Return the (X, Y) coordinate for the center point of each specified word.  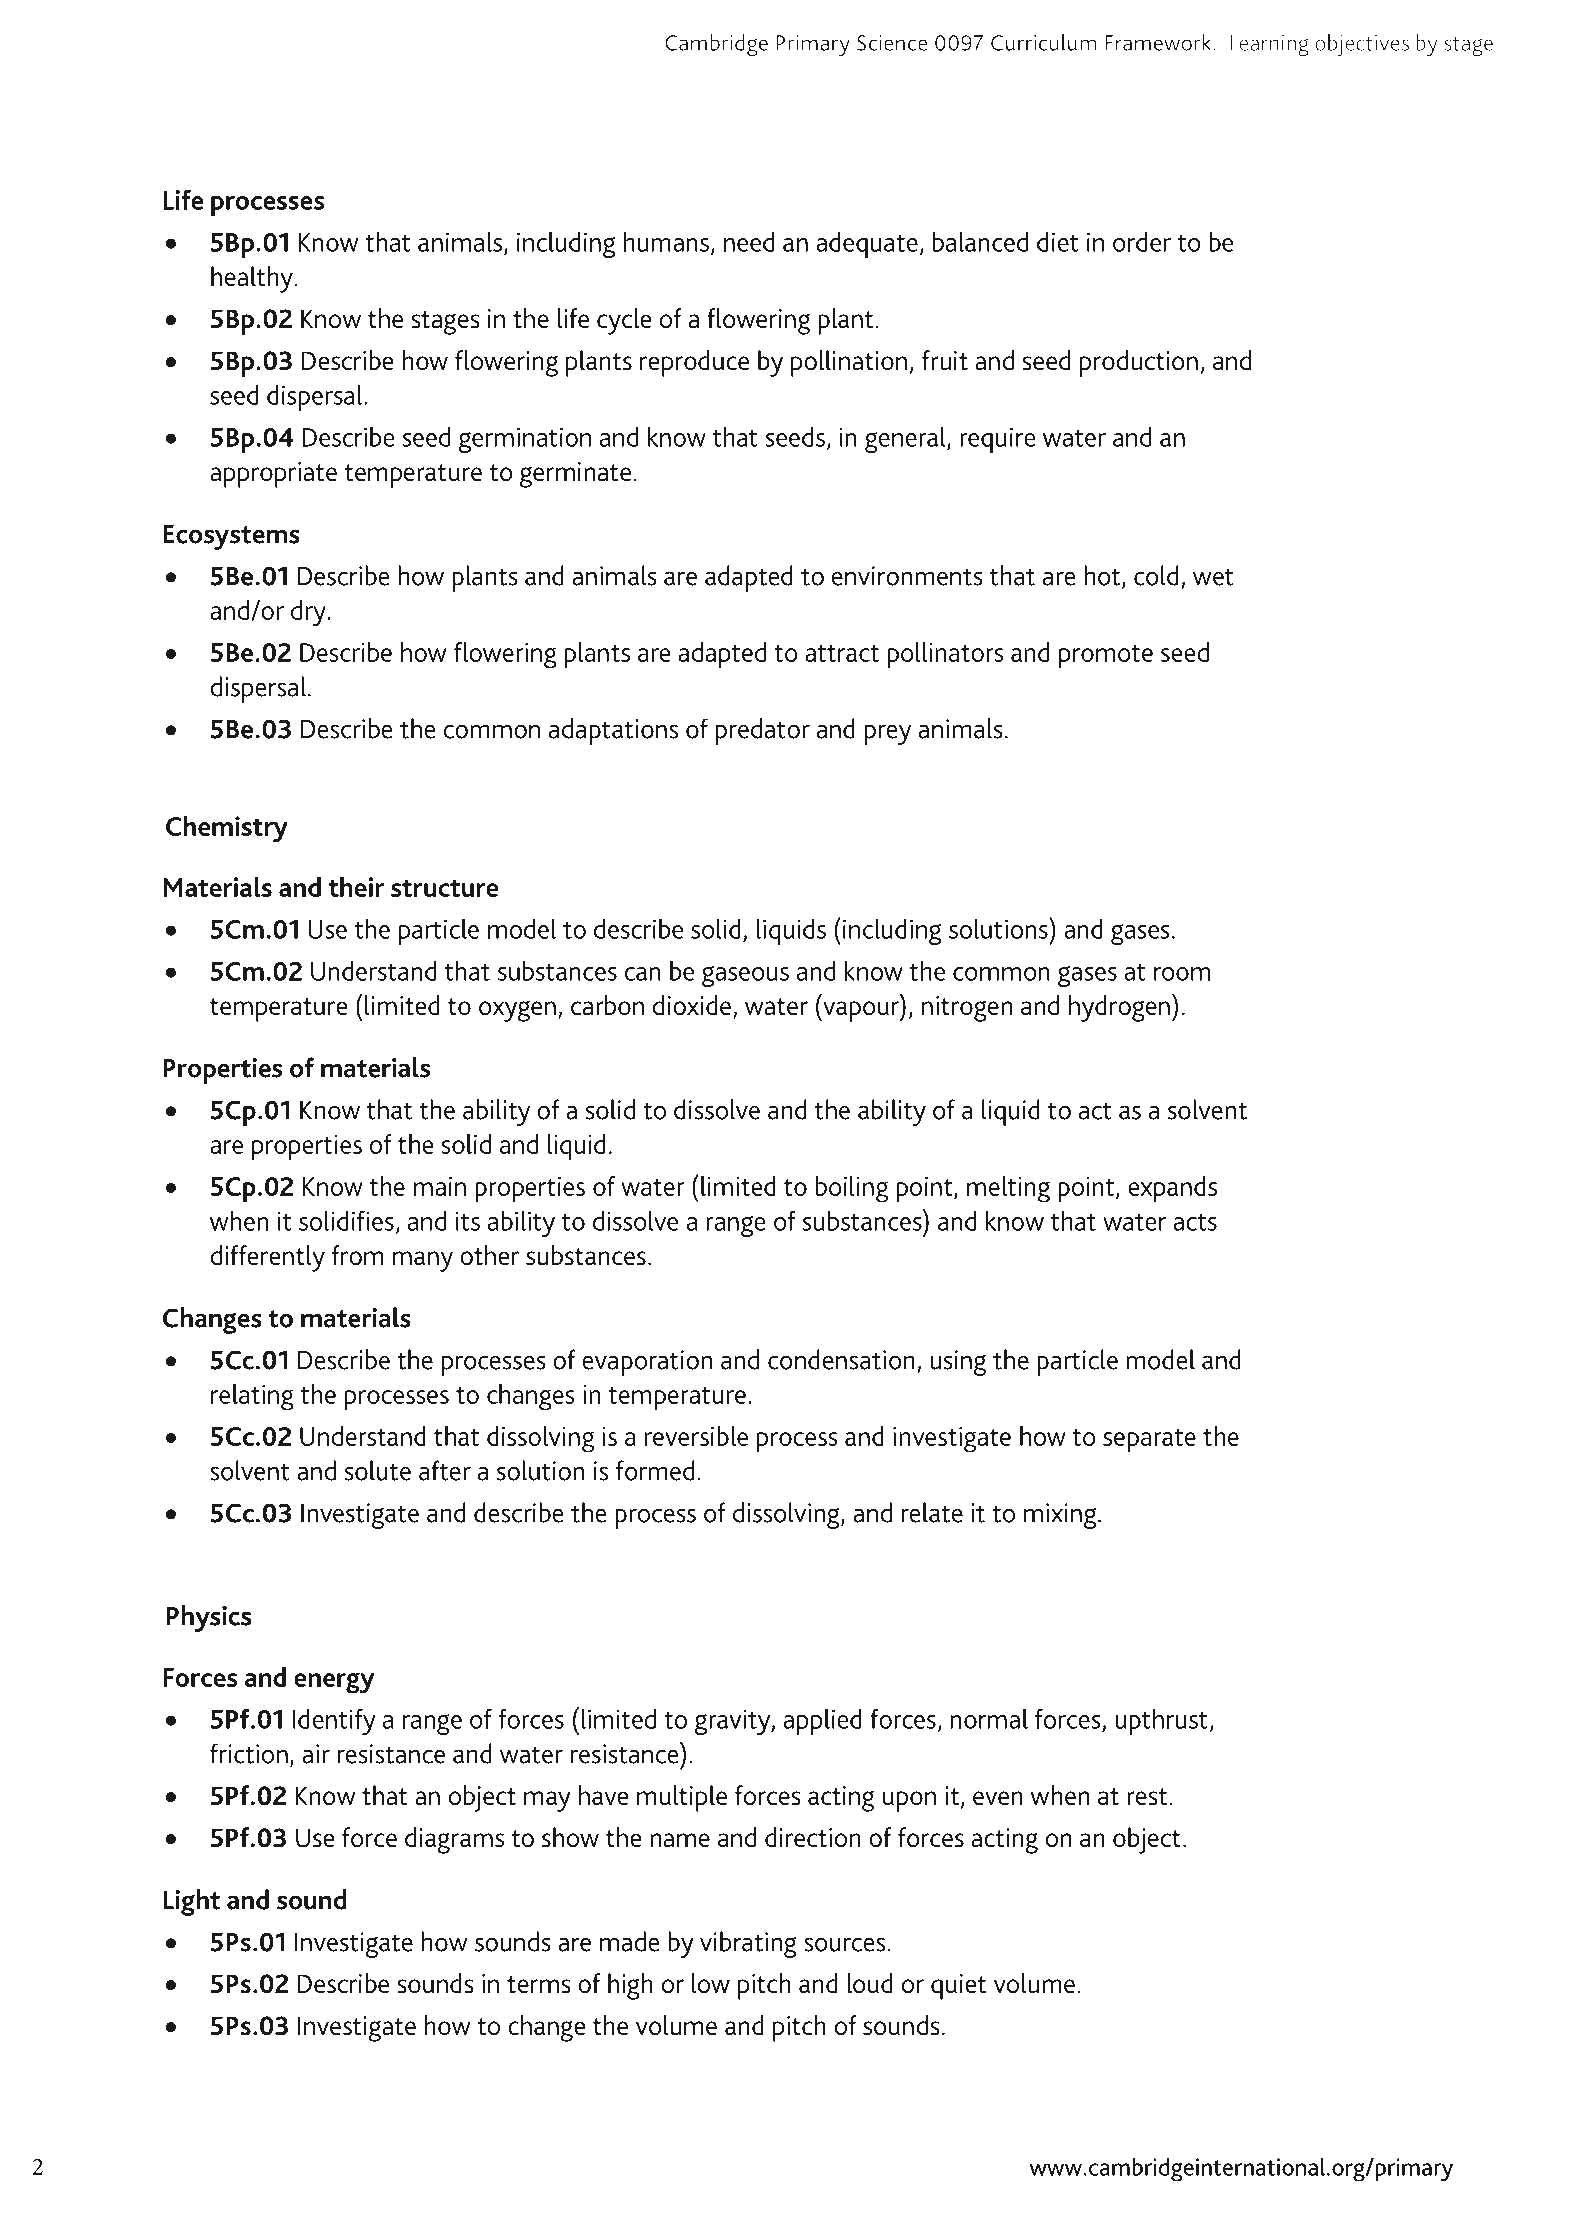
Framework (1159, 42)
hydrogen (1119, 1008)
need (749, 241)
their (356, 887)
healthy (252, 279)
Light (192, 1902)
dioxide (692, 1005)
